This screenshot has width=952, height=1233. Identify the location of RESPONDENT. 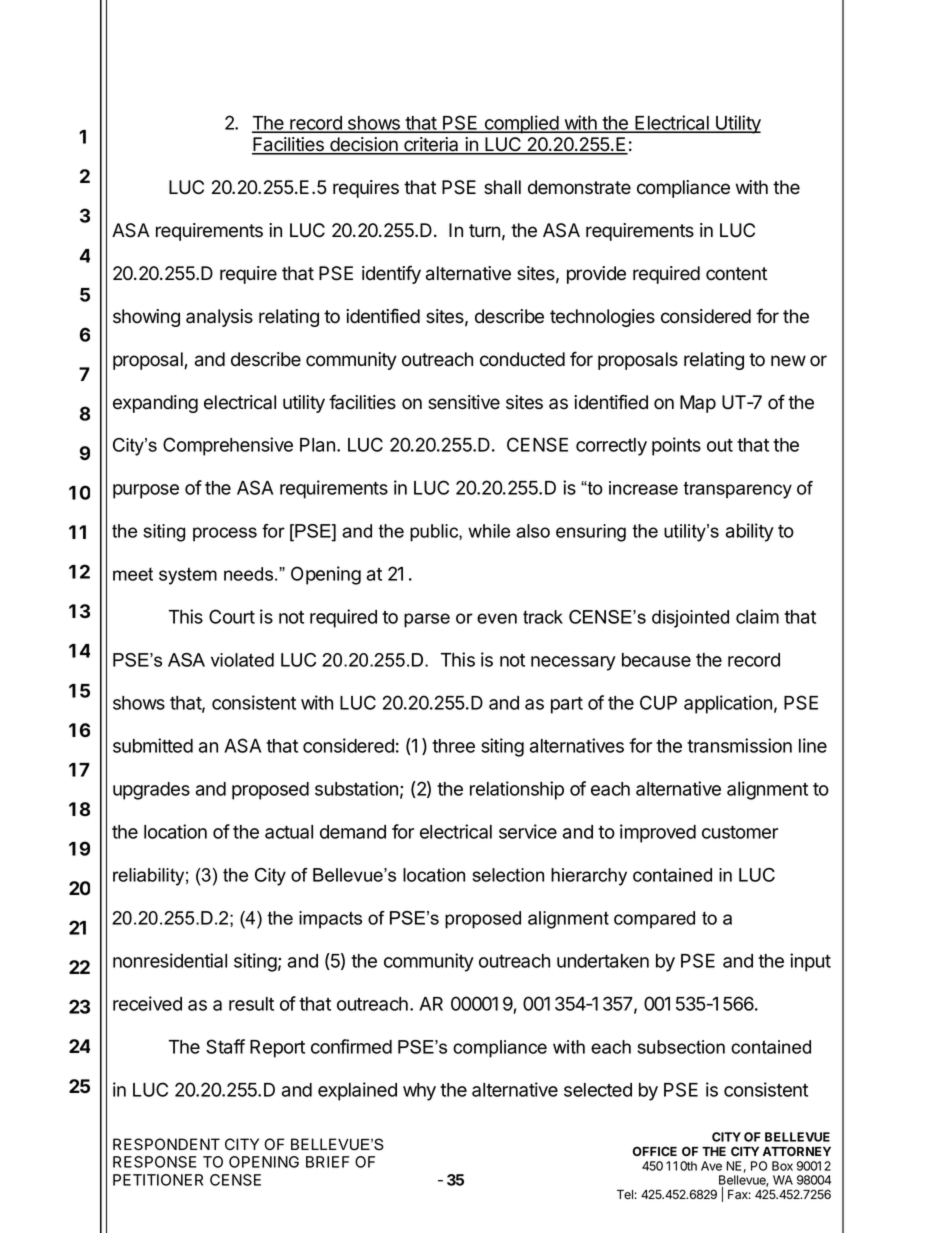
(166, 1144).
